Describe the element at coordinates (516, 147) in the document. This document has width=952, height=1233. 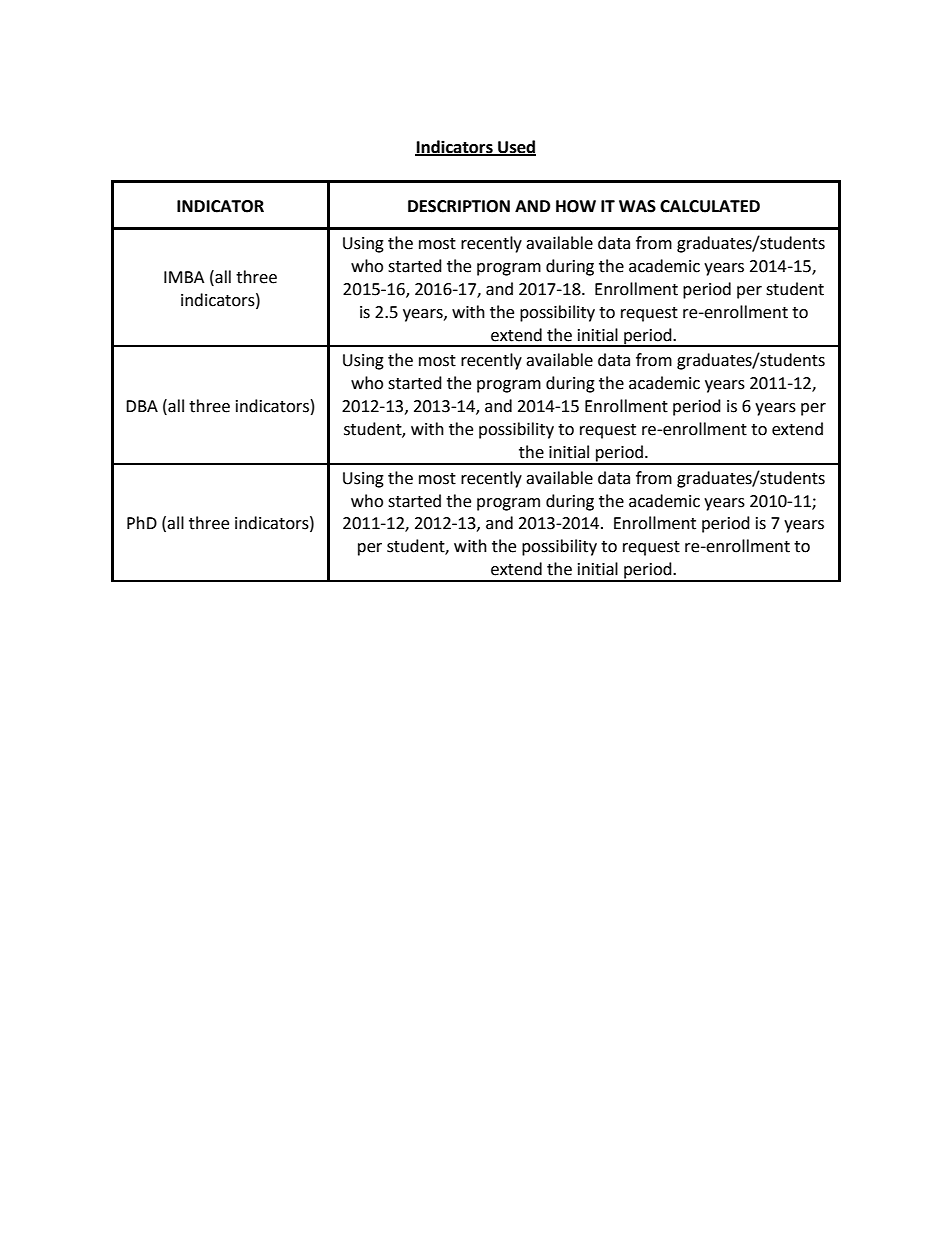
I see `Used` at that location.
